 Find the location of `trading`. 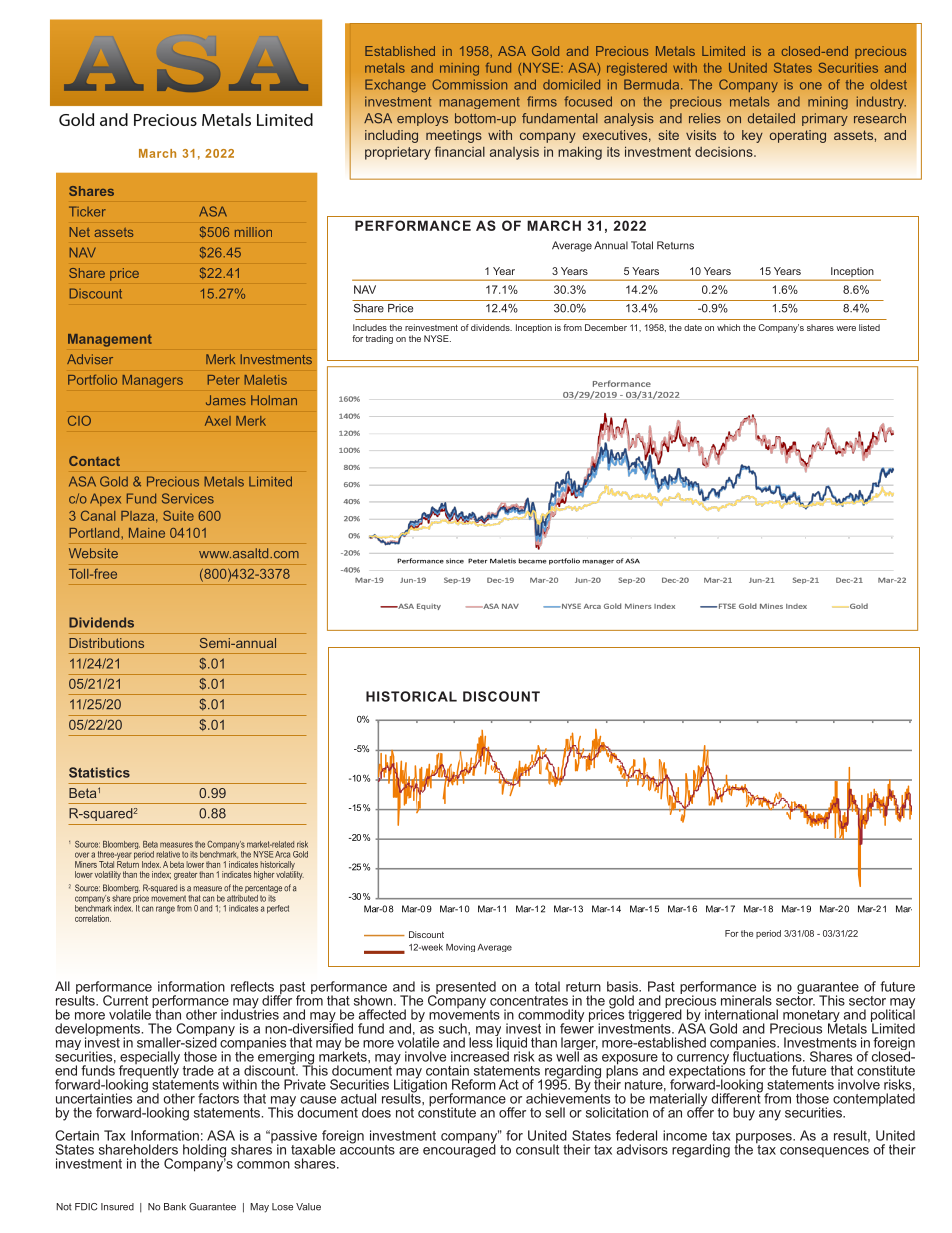

trading is located at coordinates (379, 339).
